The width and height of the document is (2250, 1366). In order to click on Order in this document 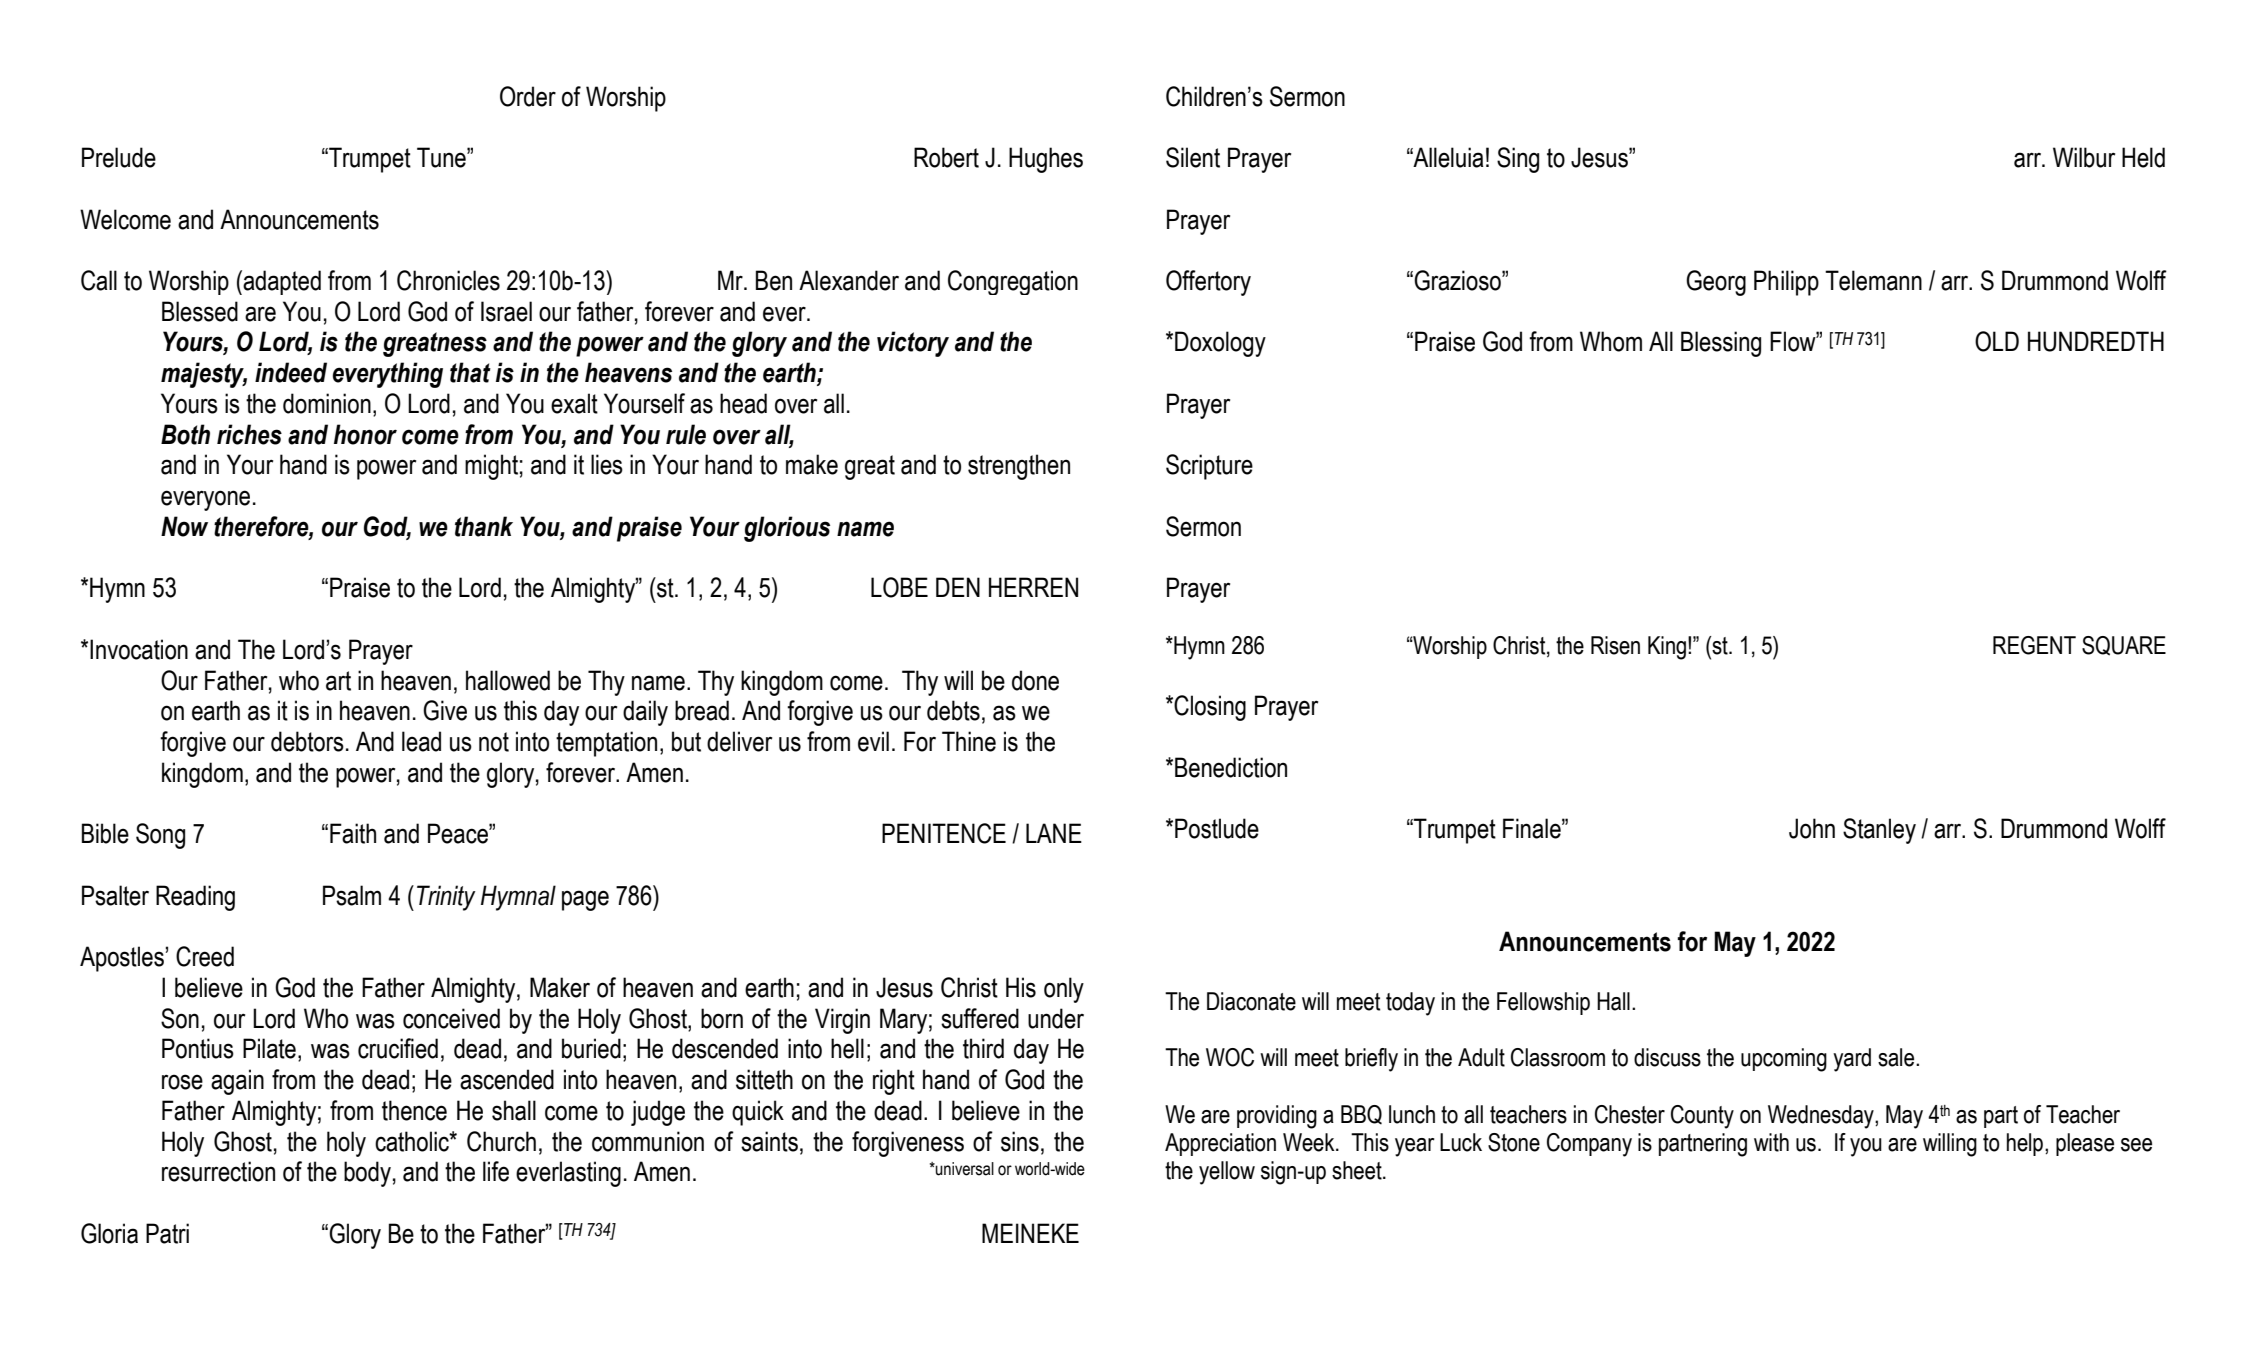, I will do `click(528, 96)`.
